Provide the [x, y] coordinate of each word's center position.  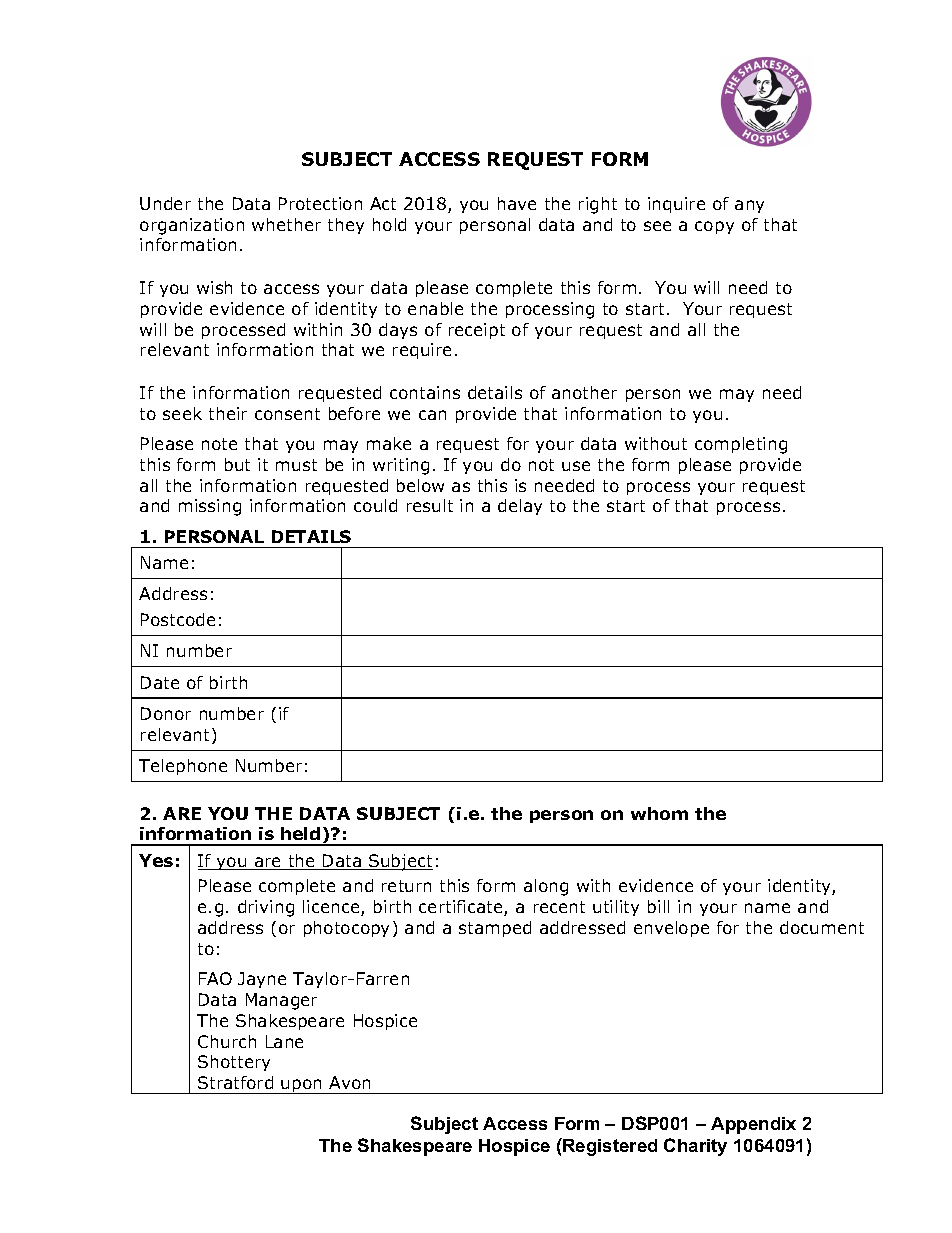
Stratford [235, 1082]
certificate [462, 908]
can [432, 415]
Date [160, 682]
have [517, 203]
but [237, 464]
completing [741, 445]
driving [266, 908]
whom [659, 813]
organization [192, 226]
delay [520, 507]
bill [658, 906]
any [749, 206]
